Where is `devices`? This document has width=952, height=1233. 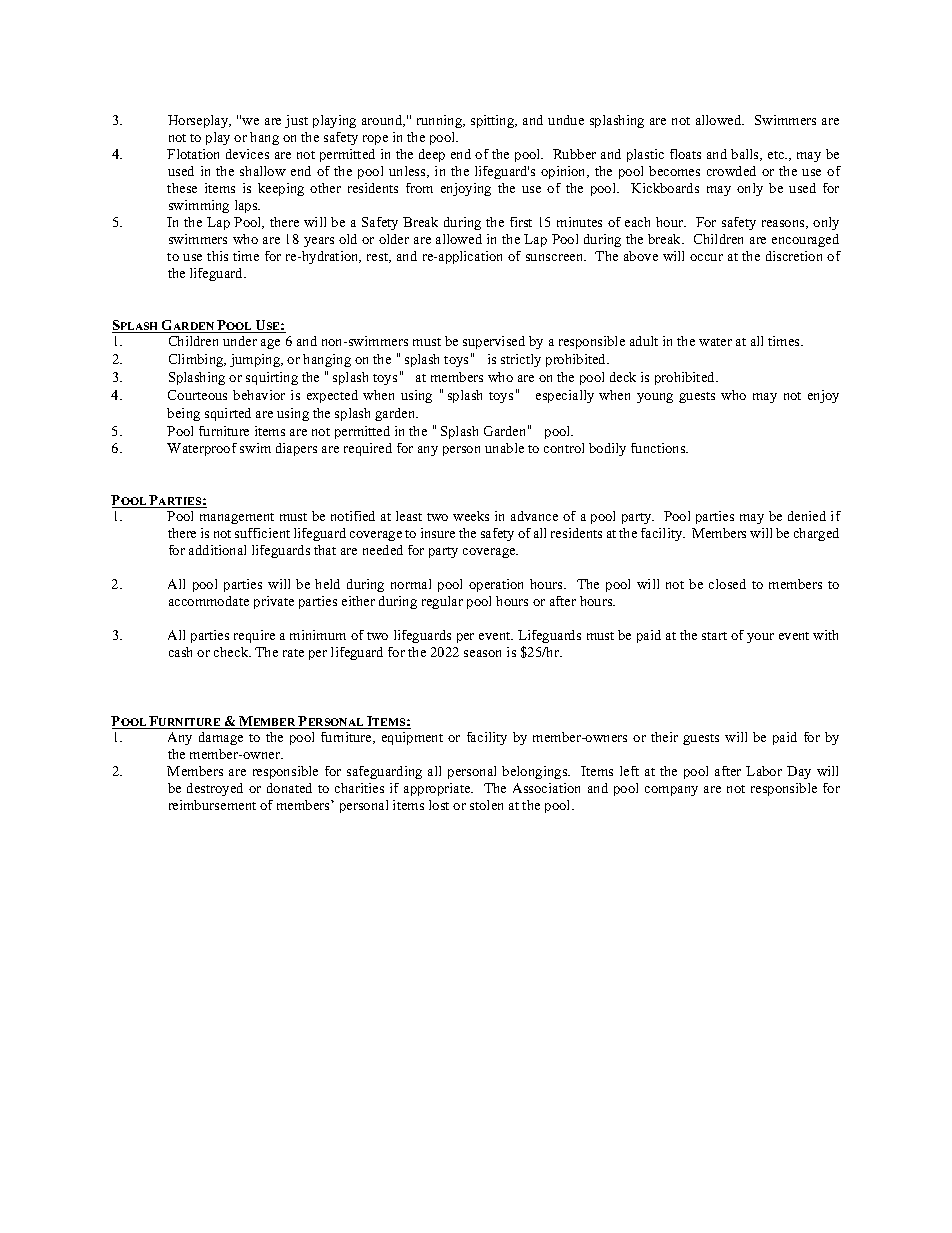 devices is located at coordinates (247, 154).
